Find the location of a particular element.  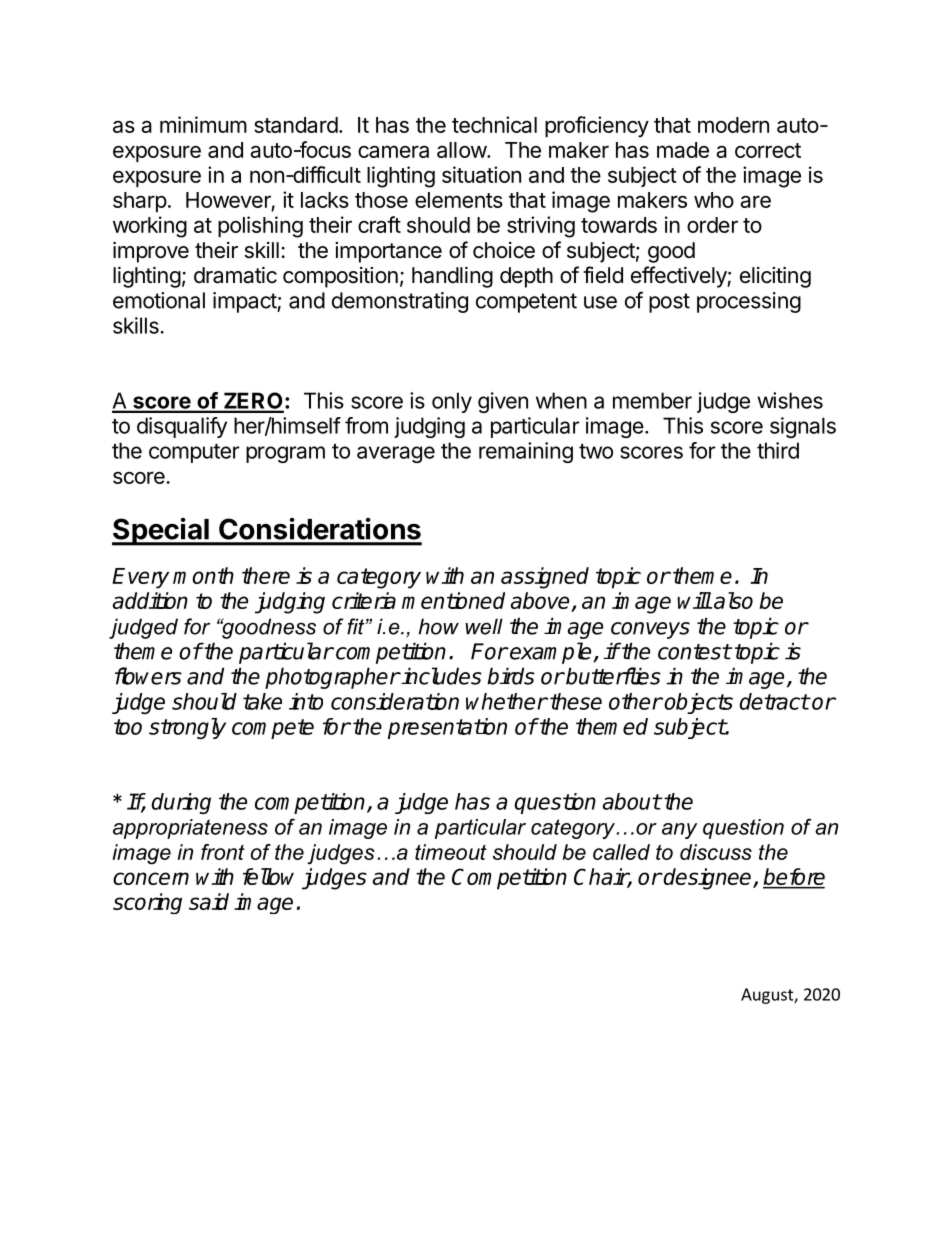

processing is located at coordinates (749, 302).
